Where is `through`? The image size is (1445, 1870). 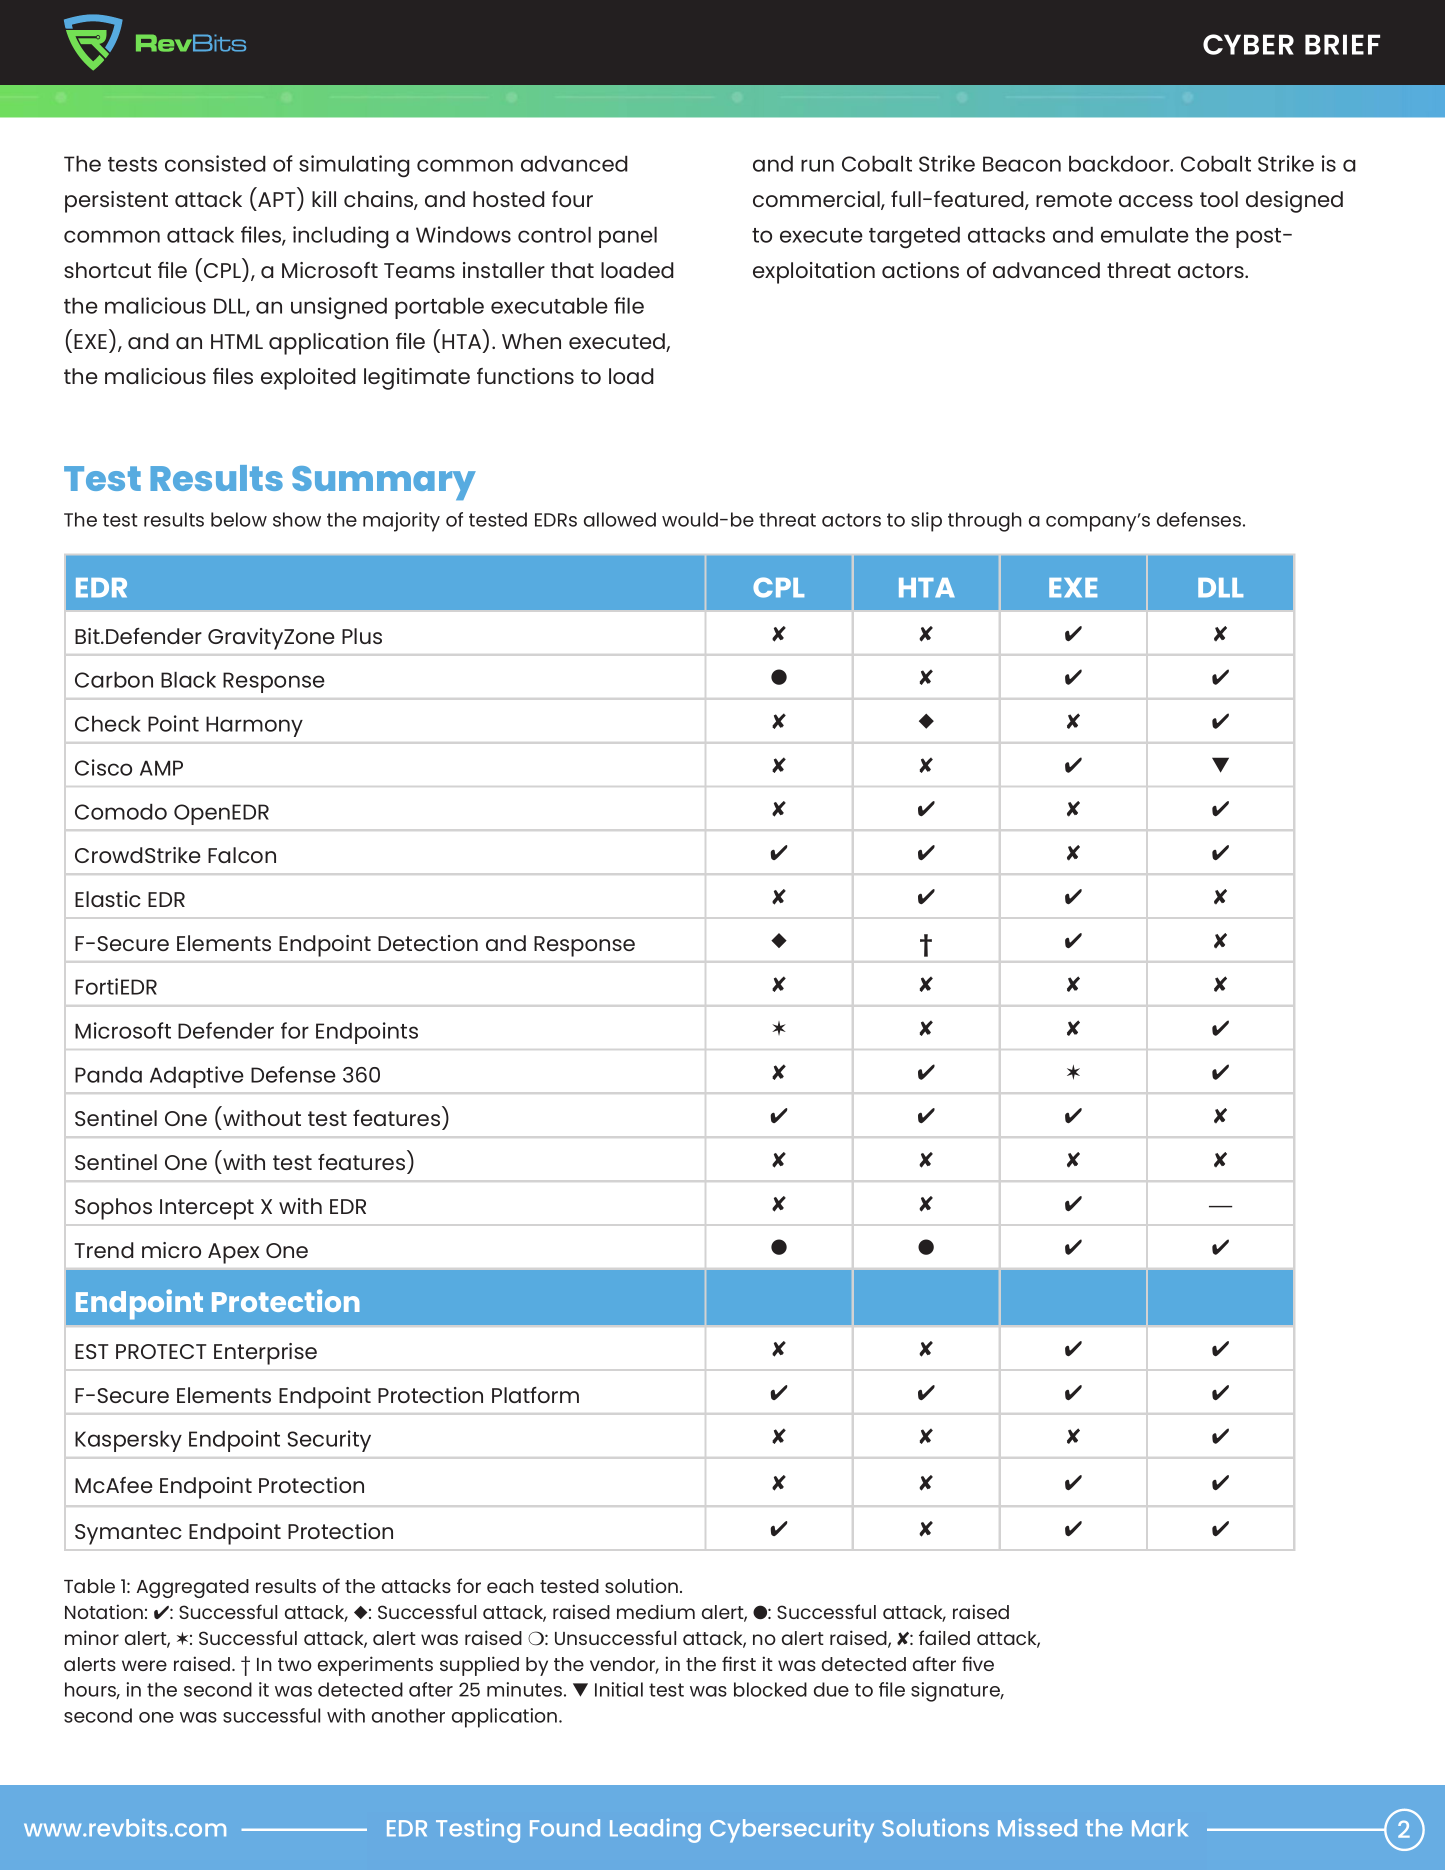 through is located at coordinates (985, 522).
